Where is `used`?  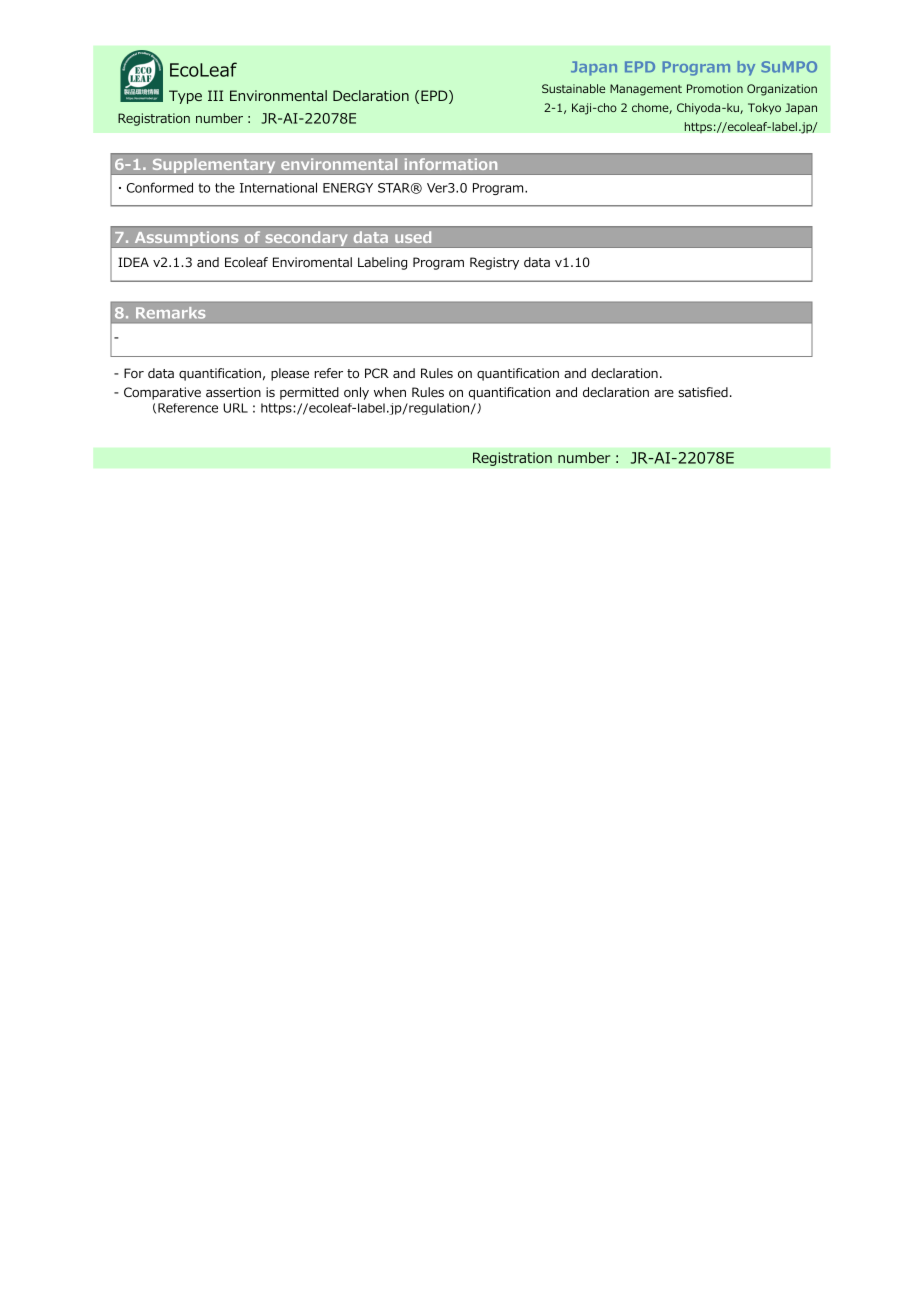
used is located at coordinates (413, 237).
